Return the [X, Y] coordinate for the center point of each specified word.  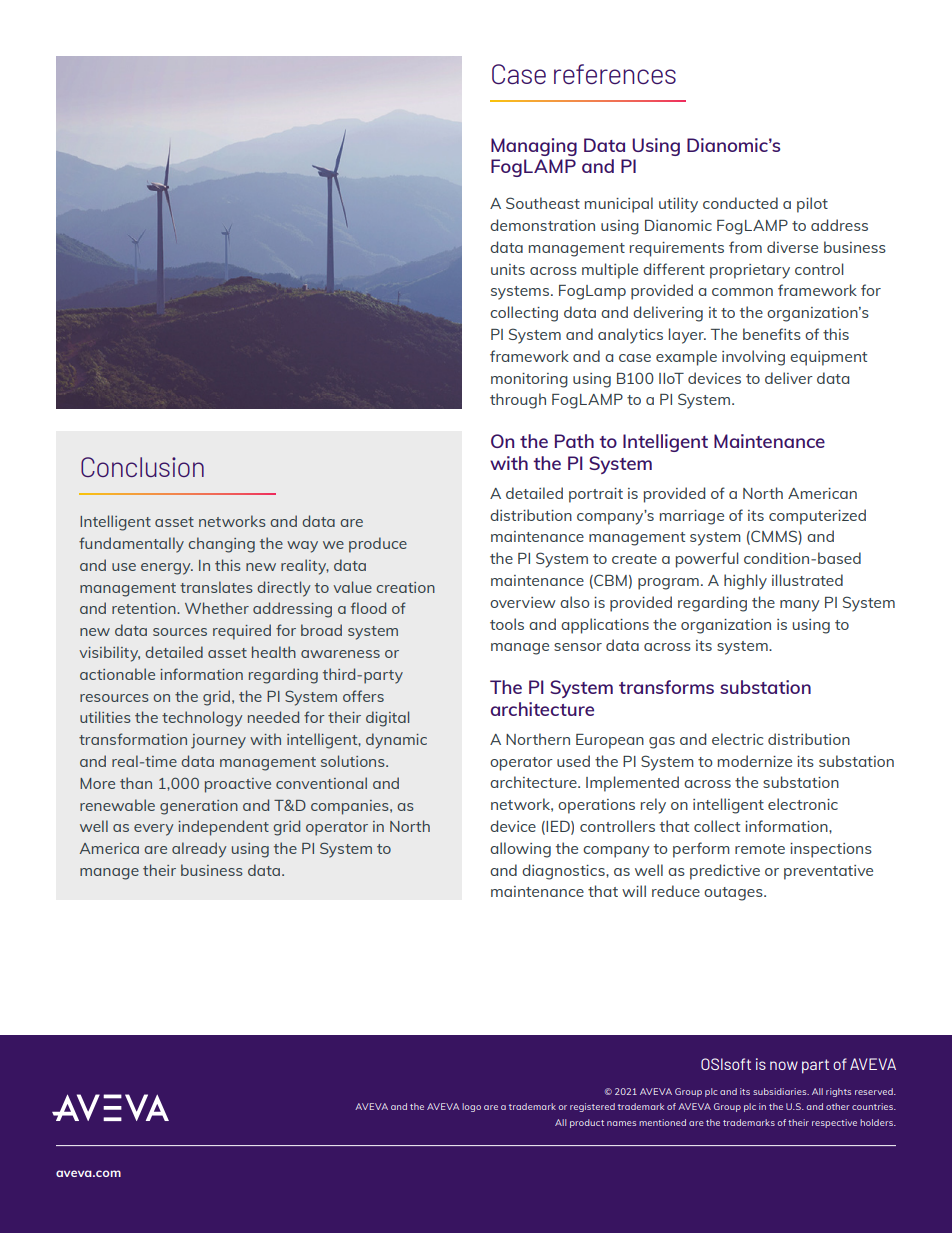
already [199, 850]
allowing [520, 850]
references [615, 74]
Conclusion [142, 467]
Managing [534, 147]
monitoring [529, 380]
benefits [772, 334]
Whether [217, 608]
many [800, 606]
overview [523, 602]
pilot [812, 205]
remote [760, 849]
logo [471, 1107]
